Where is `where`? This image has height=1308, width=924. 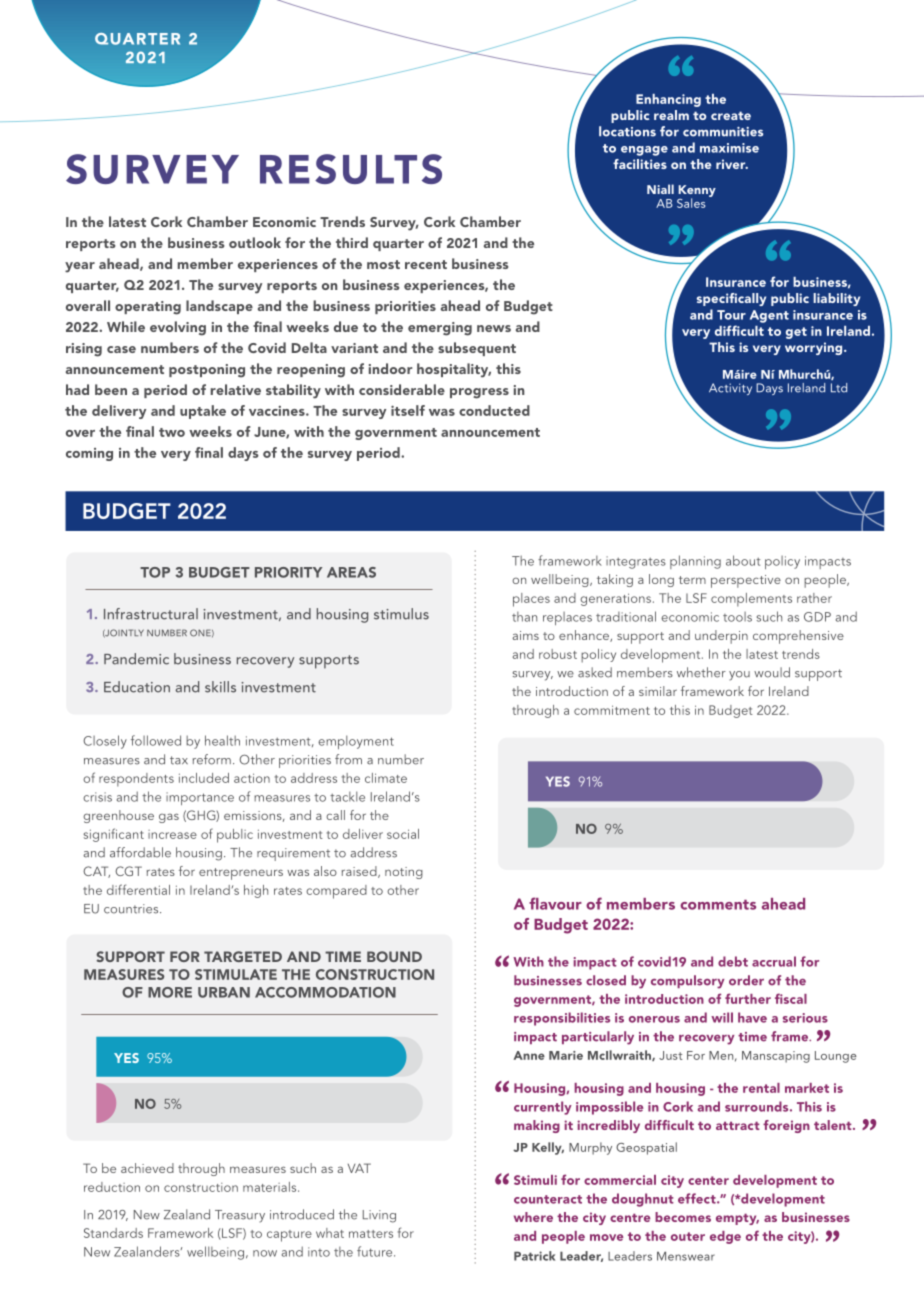
where is located at coordinates (533, 1217).
